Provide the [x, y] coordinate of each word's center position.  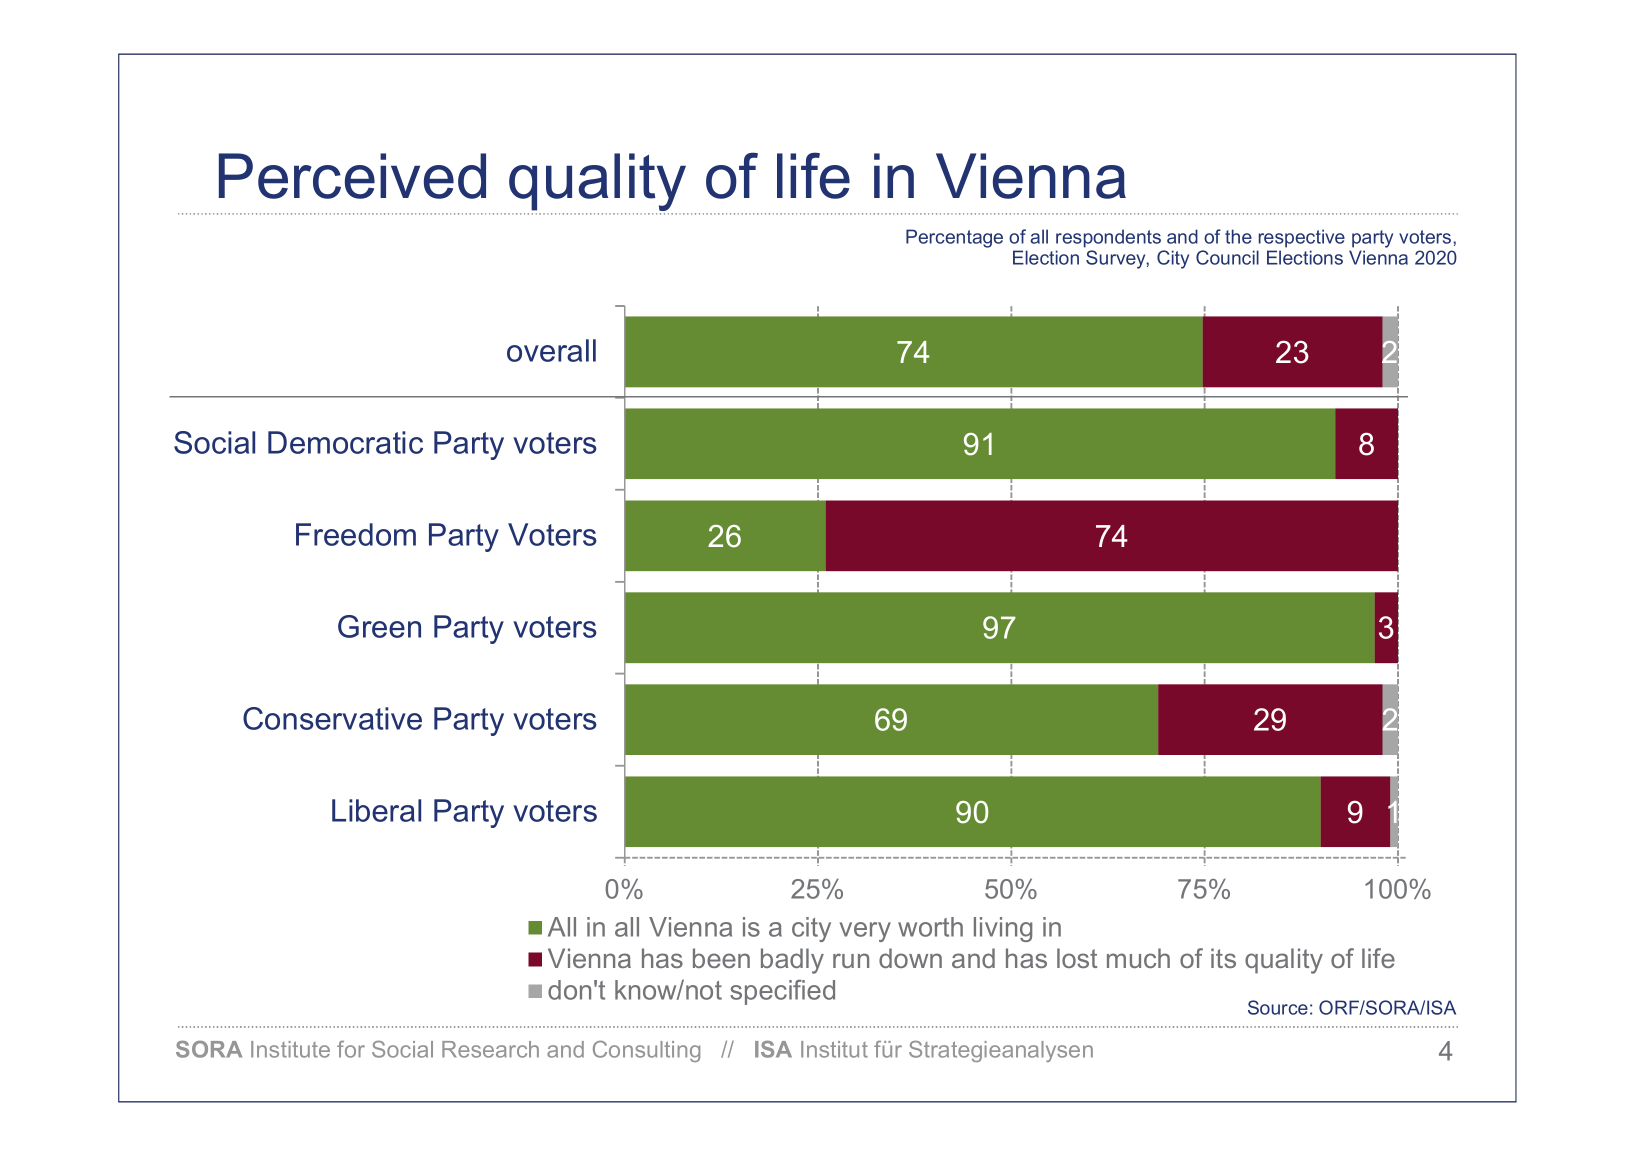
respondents [1108, 238]
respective [1302, 238]
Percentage [954, 238]
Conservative [332, 718]
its [1223, 958]
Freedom [356, 534]
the [1238, 236]
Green [379, 626]
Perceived [352, 176]
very [865, 932]
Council [1227, 257]
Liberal [376, 810]
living [1003, 929]
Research [490, 1049]
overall [551, 350]
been [721, 958]
